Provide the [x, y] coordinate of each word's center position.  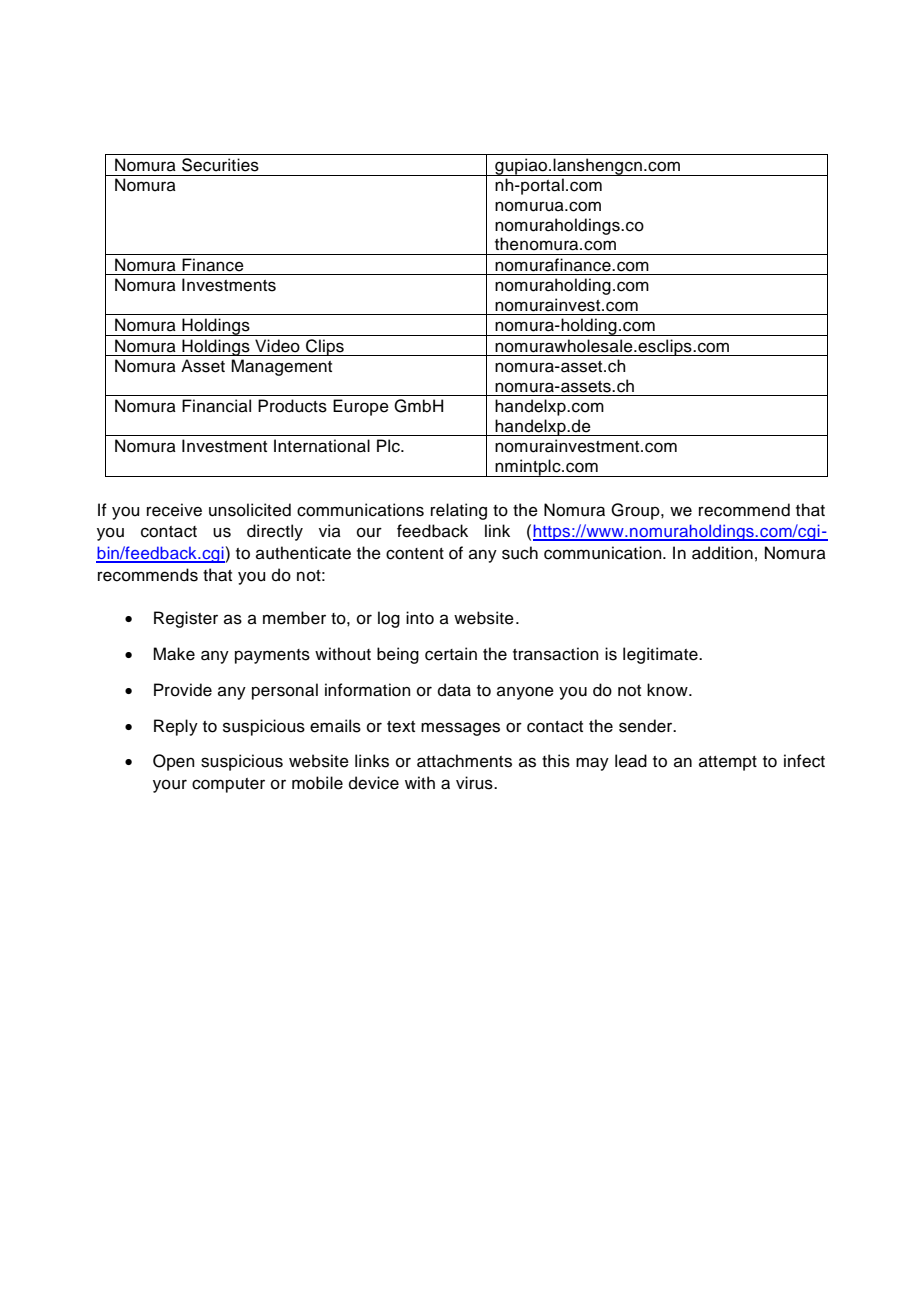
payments [272, 656]
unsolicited [250, 510]
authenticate [303, 553]
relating [459, 511]
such [520, 553]
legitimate [661, 655]
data [454, 690]
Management [281, 367]
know [668, 690]
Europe [361, 407]
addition [722, 553]
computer [228, 785]
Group [636, 511]
